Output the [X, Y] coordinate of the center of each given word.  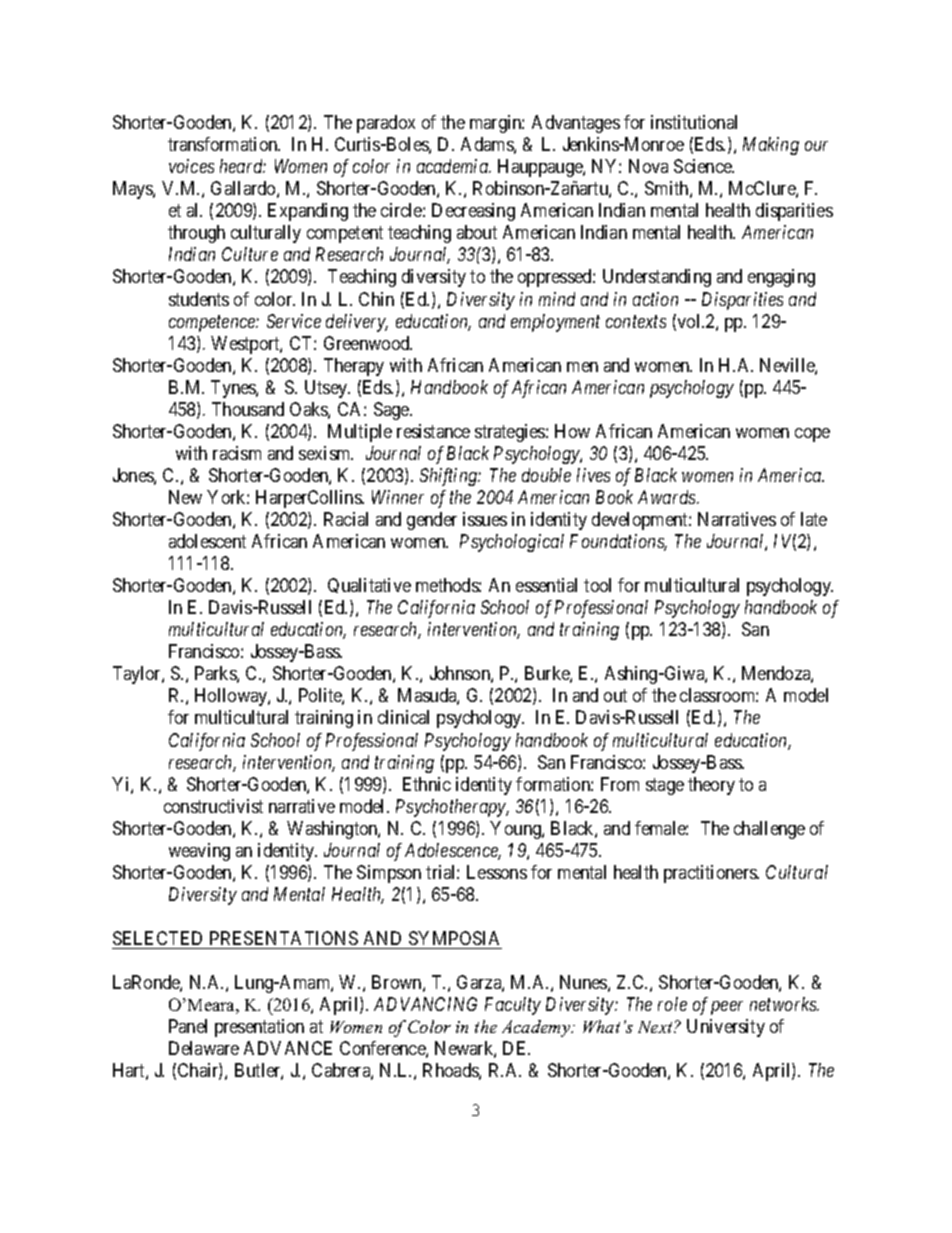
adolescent [207, 541]
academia [454, 166]
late [814, 519]
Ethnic [427, 784]
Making [771, 146]
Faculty [513, 1006]
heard [243, 166]
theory [711, 786]
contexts [636, 321]
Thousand [248, 409]
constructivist [213, 806]
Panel [188, 1026]
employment [555, 323]
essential [546, 585]
